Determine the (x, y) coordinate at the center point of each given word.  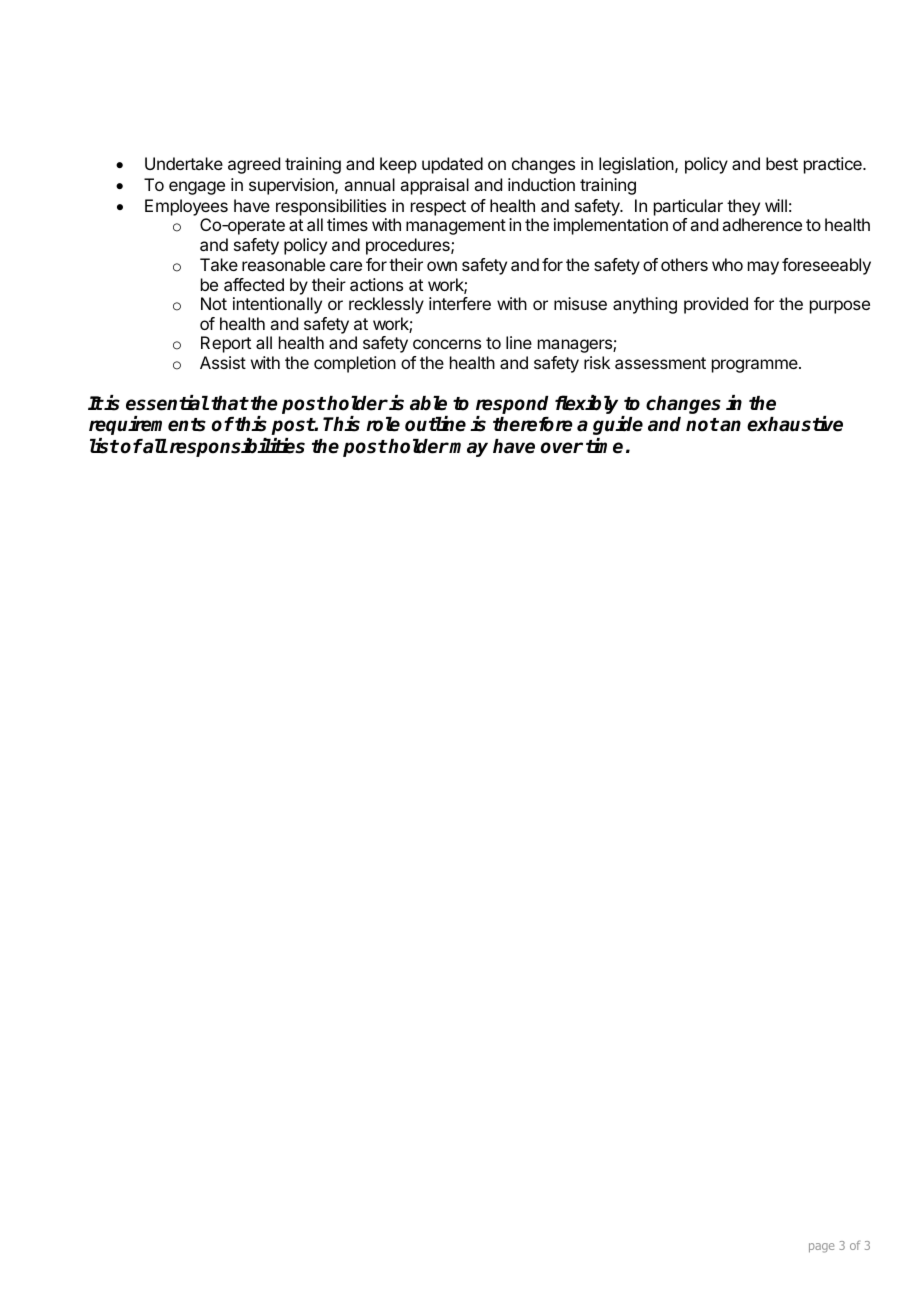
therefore (533, 424)
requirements (147, 425)
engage (197, 188)
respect (438, 208)
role (383, 424)
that (229, 403)
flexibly (588, 406)
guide (618, 425)
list (104, 446)
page (821, 1248)
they (743, 207)
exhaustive (795, 424)
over (562, 448)
